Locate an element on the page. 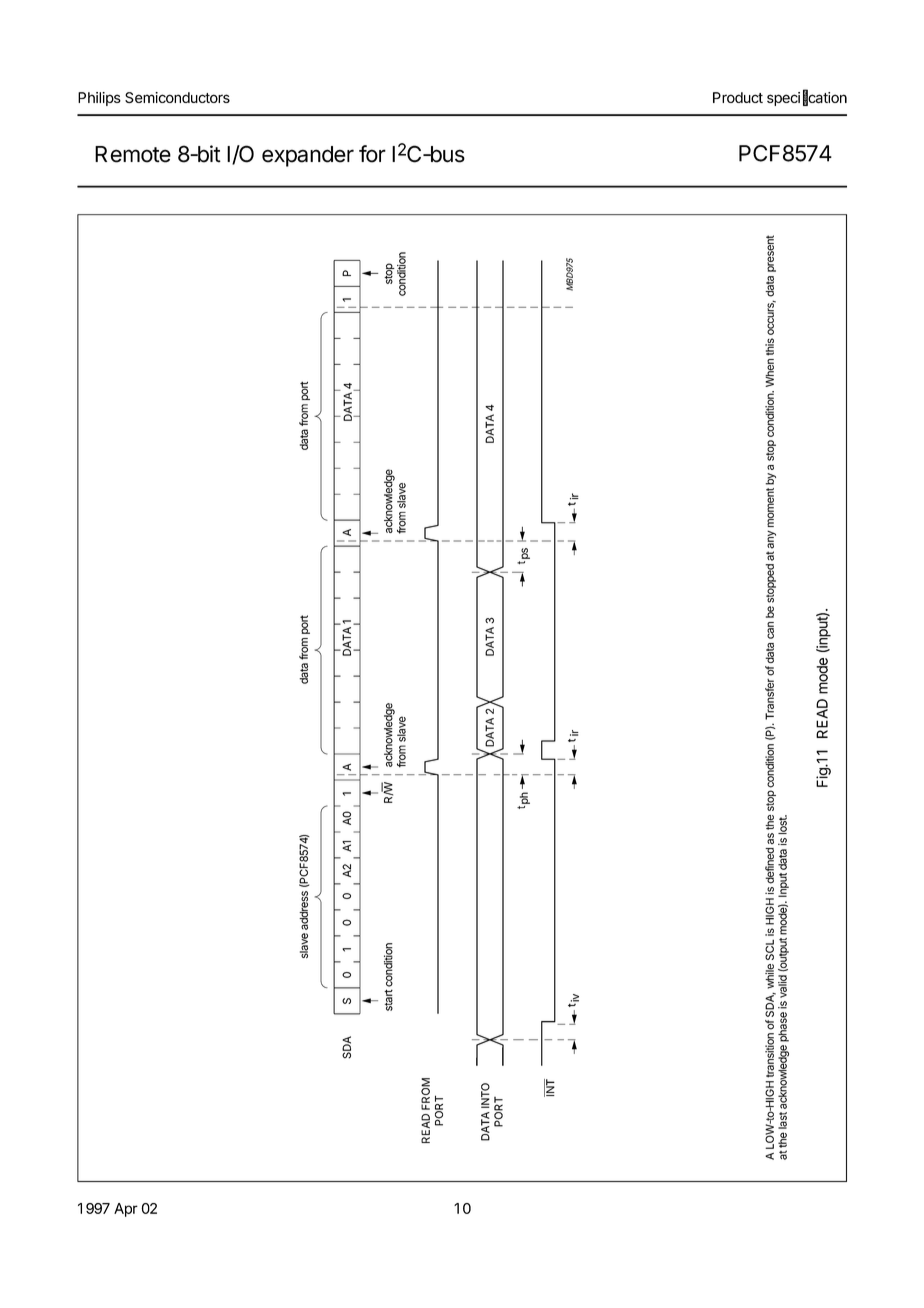 This page has width=924, height=1308. Remote is located at coordinates (133, 154).
